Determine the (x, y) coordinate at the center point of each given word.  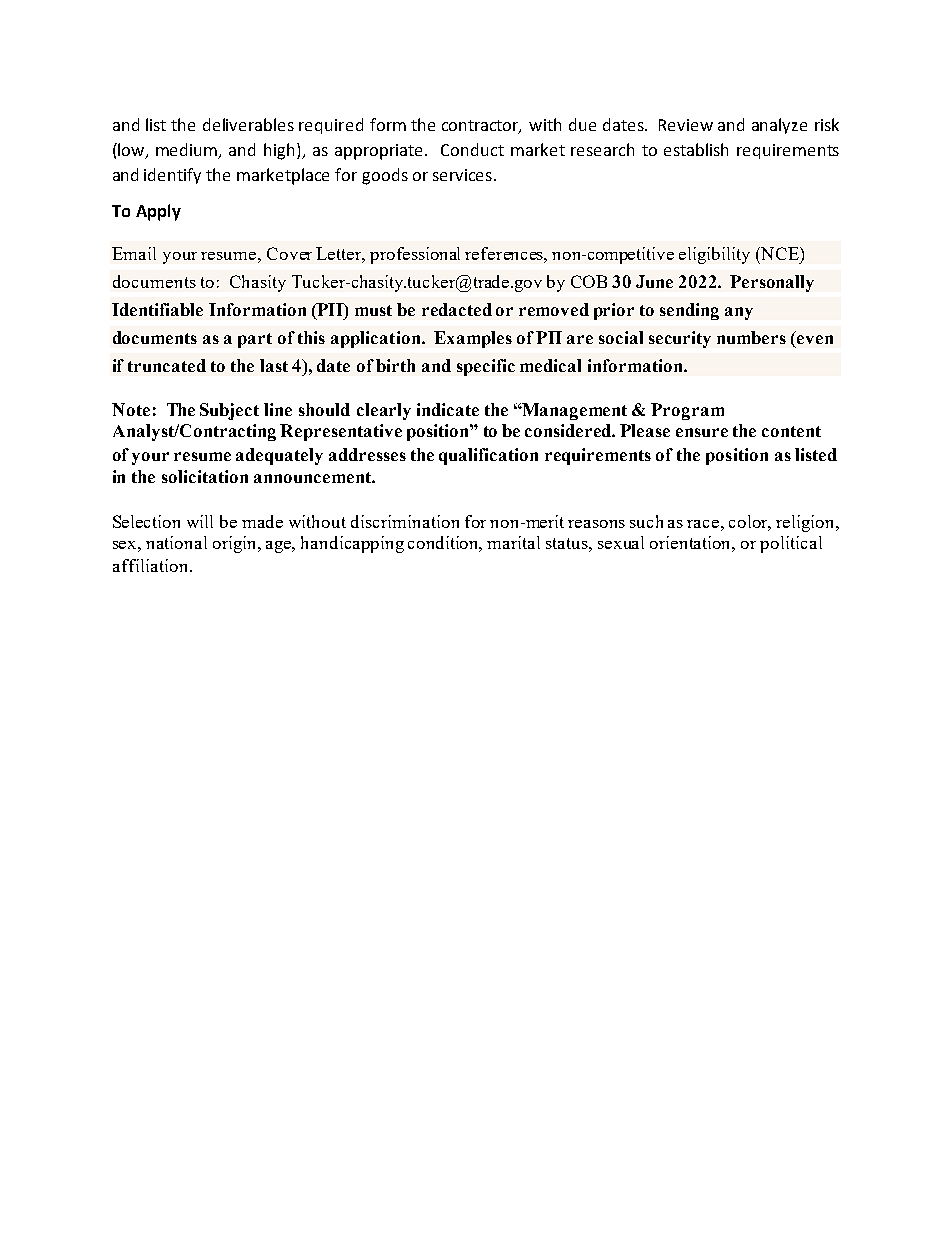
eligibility (714, 255)
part (255, 340)
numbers (751, 337)
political (791, 544)
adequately (279, 456)
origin (236, 544)
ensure (702, 432)
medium (188, 150)
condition (445, 544)
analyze (779, 126)
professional (415, 255)
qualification (488, 456)
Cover (289, 253)
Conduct (472, 149)
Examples (473, 339)
